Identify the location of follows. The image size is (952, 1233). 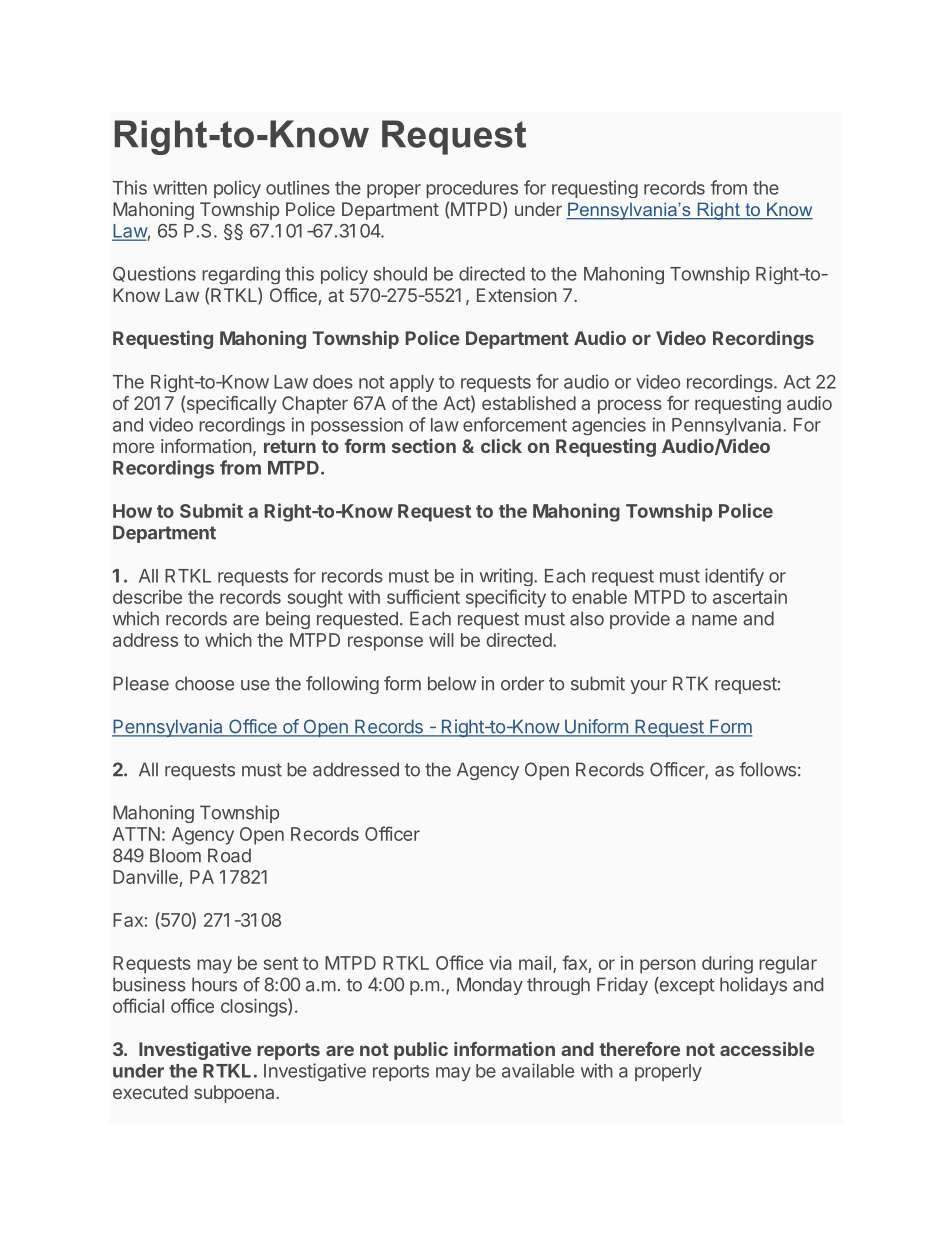
(767, 769).
